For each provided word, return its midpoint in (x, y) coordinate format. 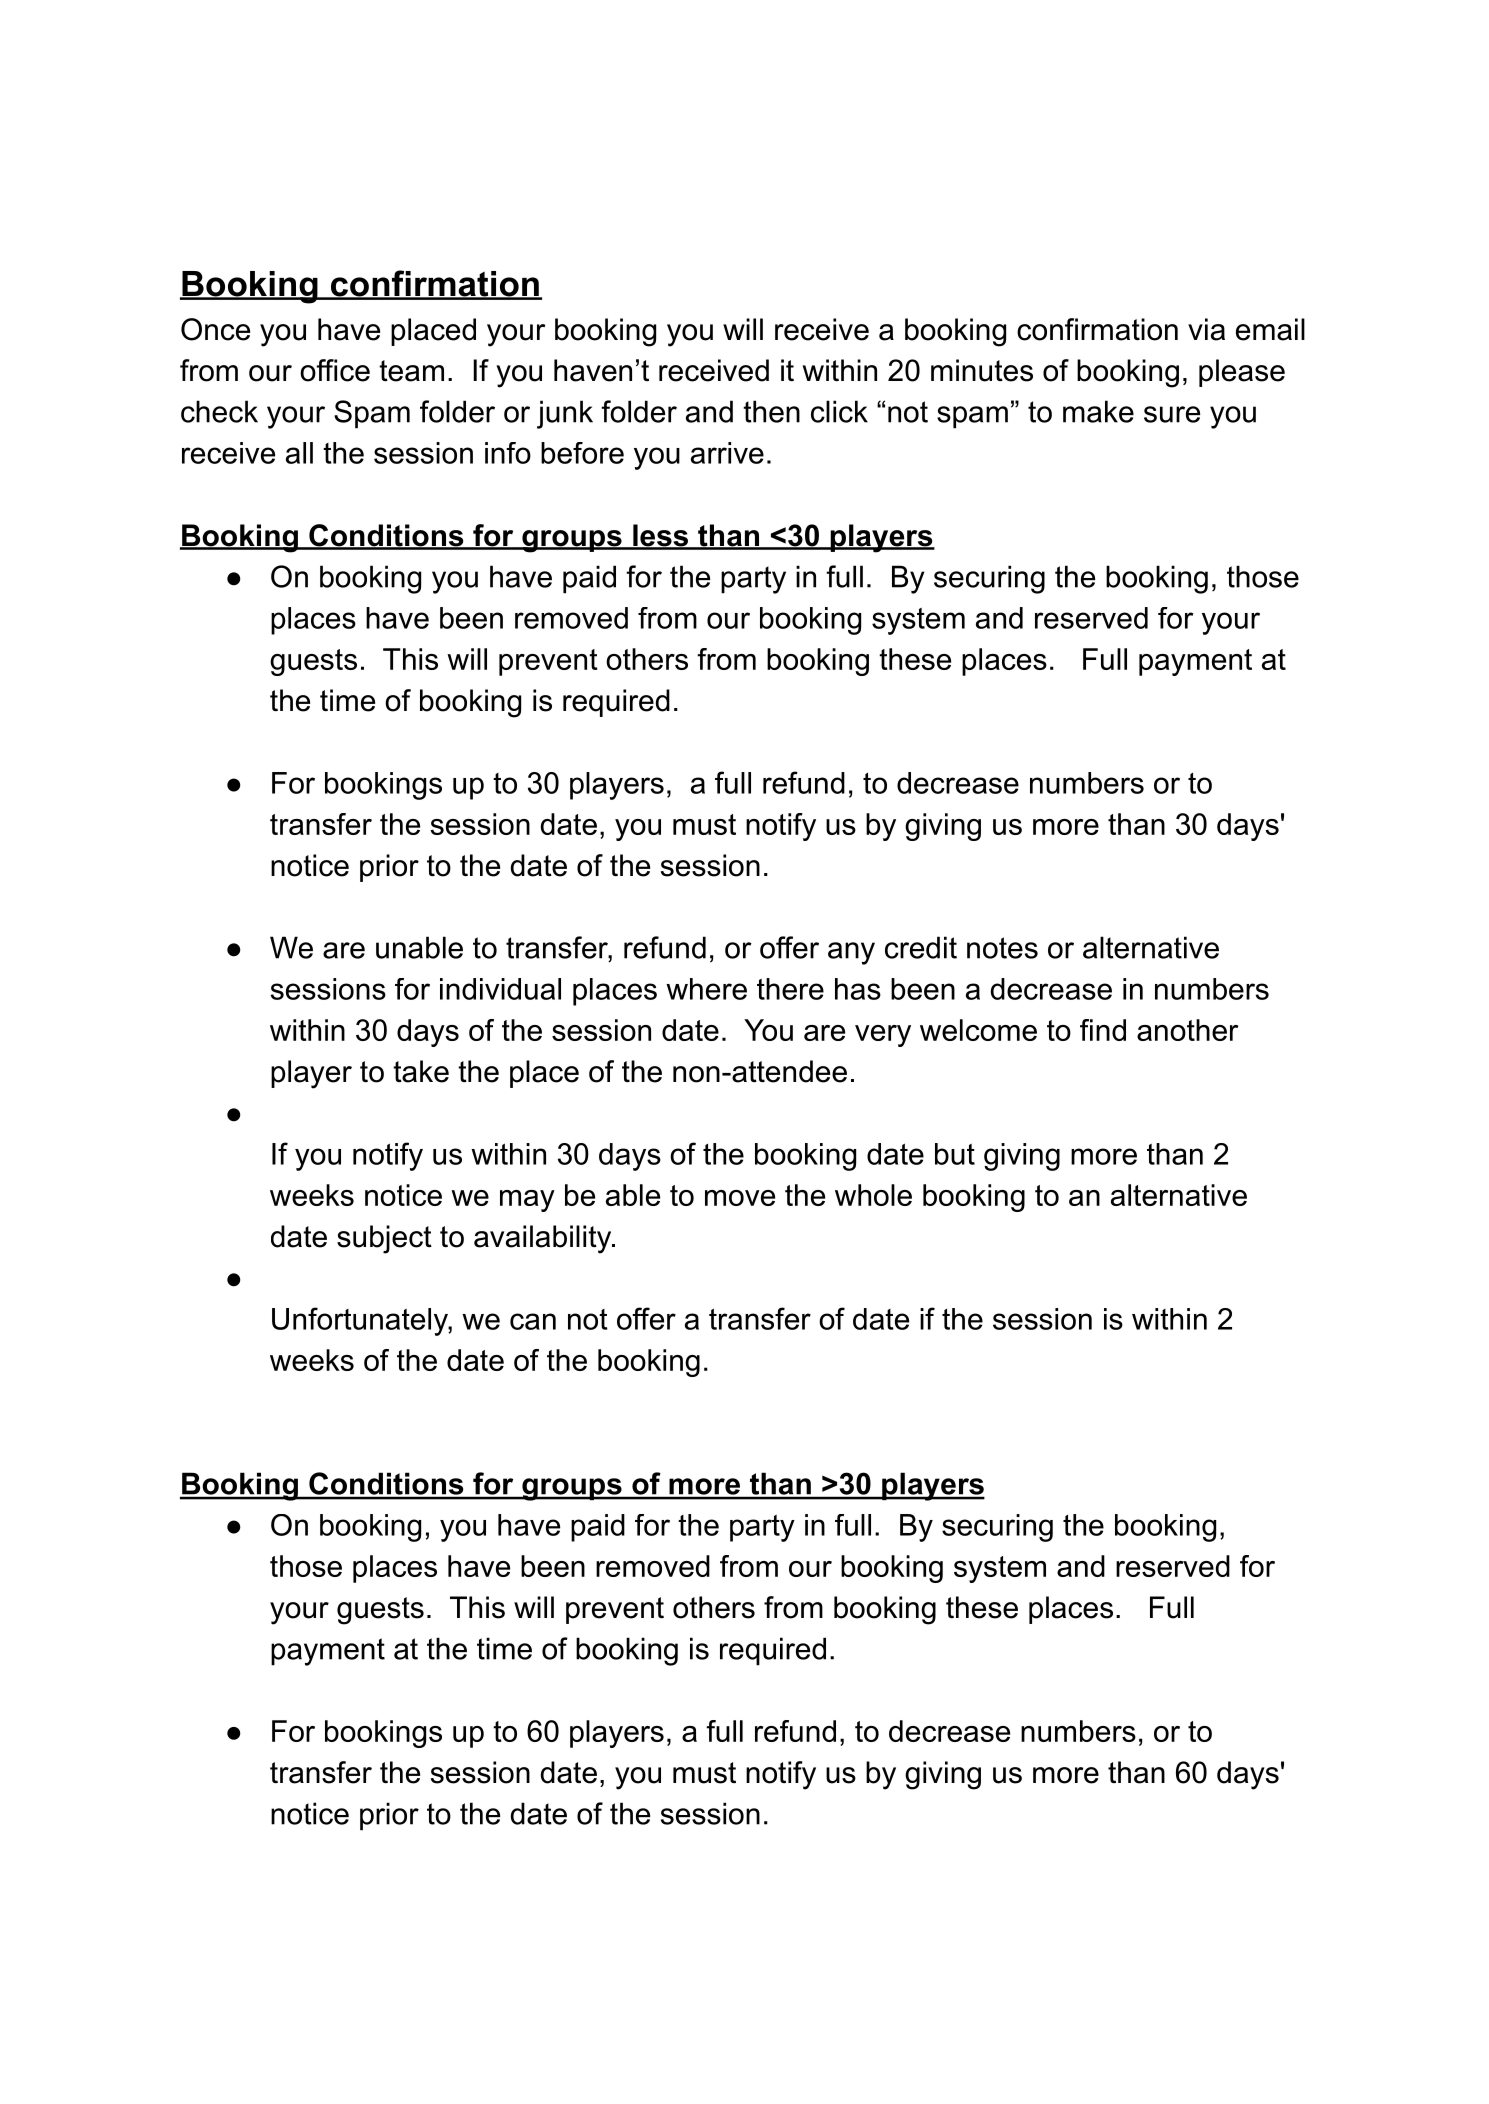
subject (384, 1239)
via (1206, 329)
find (1103, 1030)
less (660, 536)
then (771, 411)
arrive (727, 453)
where (706, 989)
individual (500, 989)
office (335, 370)
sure (1172, 414)
